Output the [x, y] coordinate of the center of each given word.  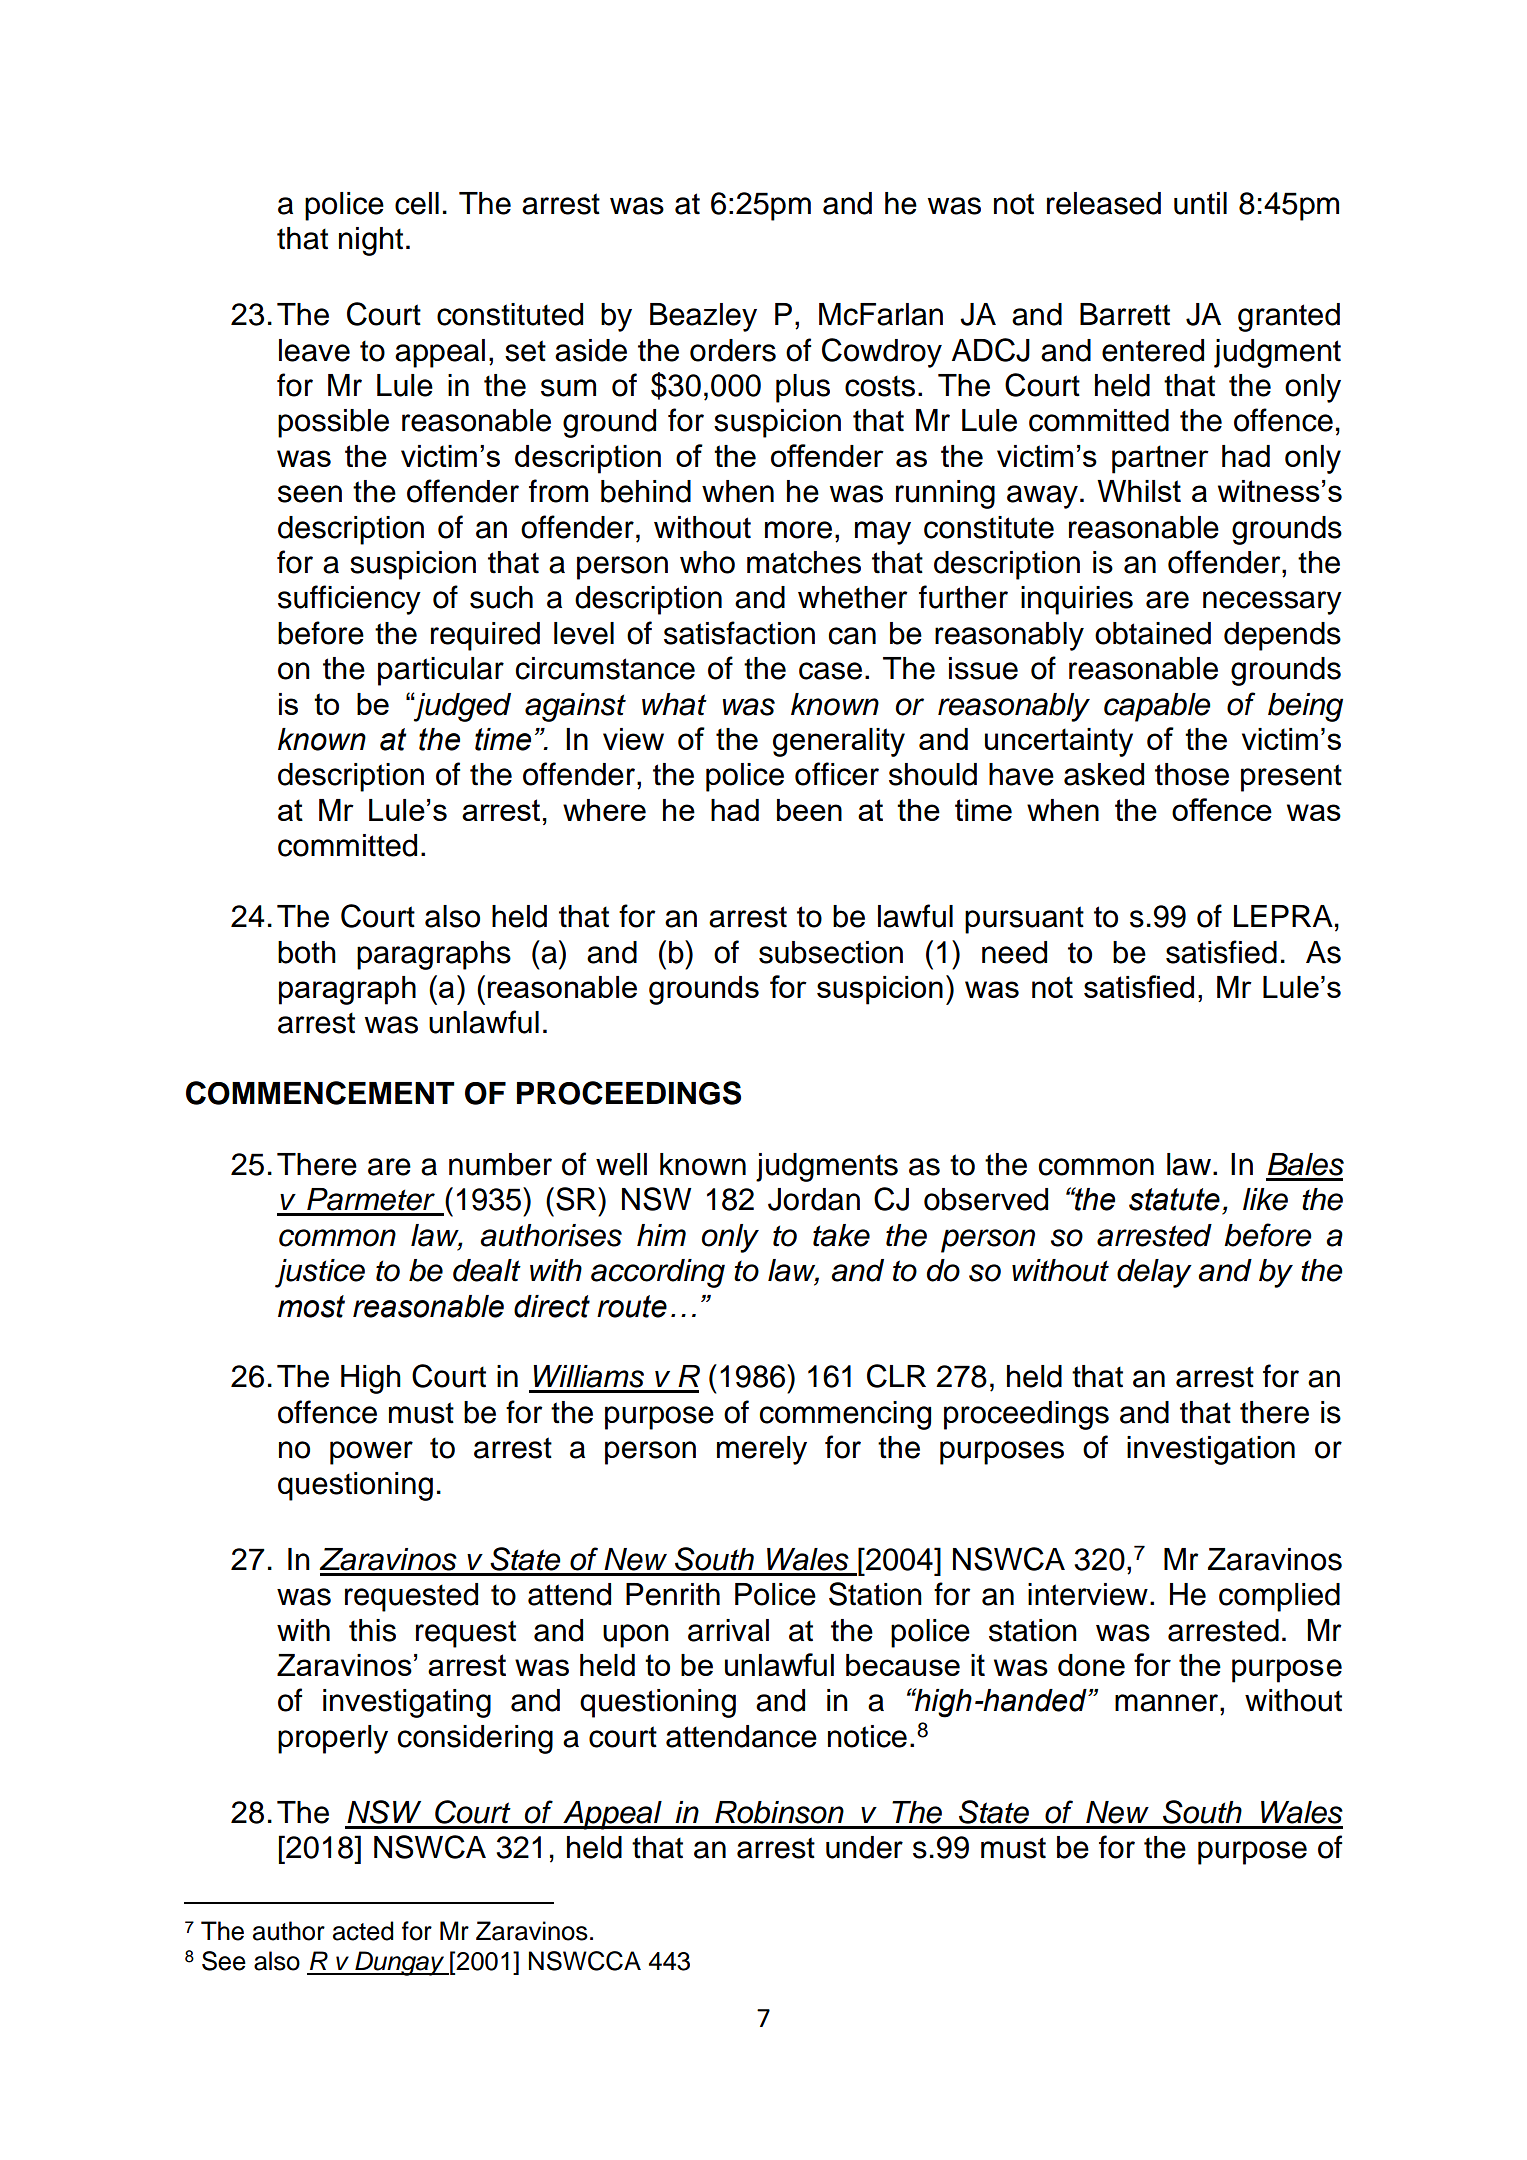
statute [1174, 1199]
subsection [831, 952]
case [830, 671]
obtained [1153, 633]
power [371, 1453]
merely [762, 1450]
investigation [1211, 1450]
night [371, 241]
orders [733, 350]
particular [441, 671]
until [1200, 203]
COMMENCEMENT [320, 1093]
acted [363, 1931]
